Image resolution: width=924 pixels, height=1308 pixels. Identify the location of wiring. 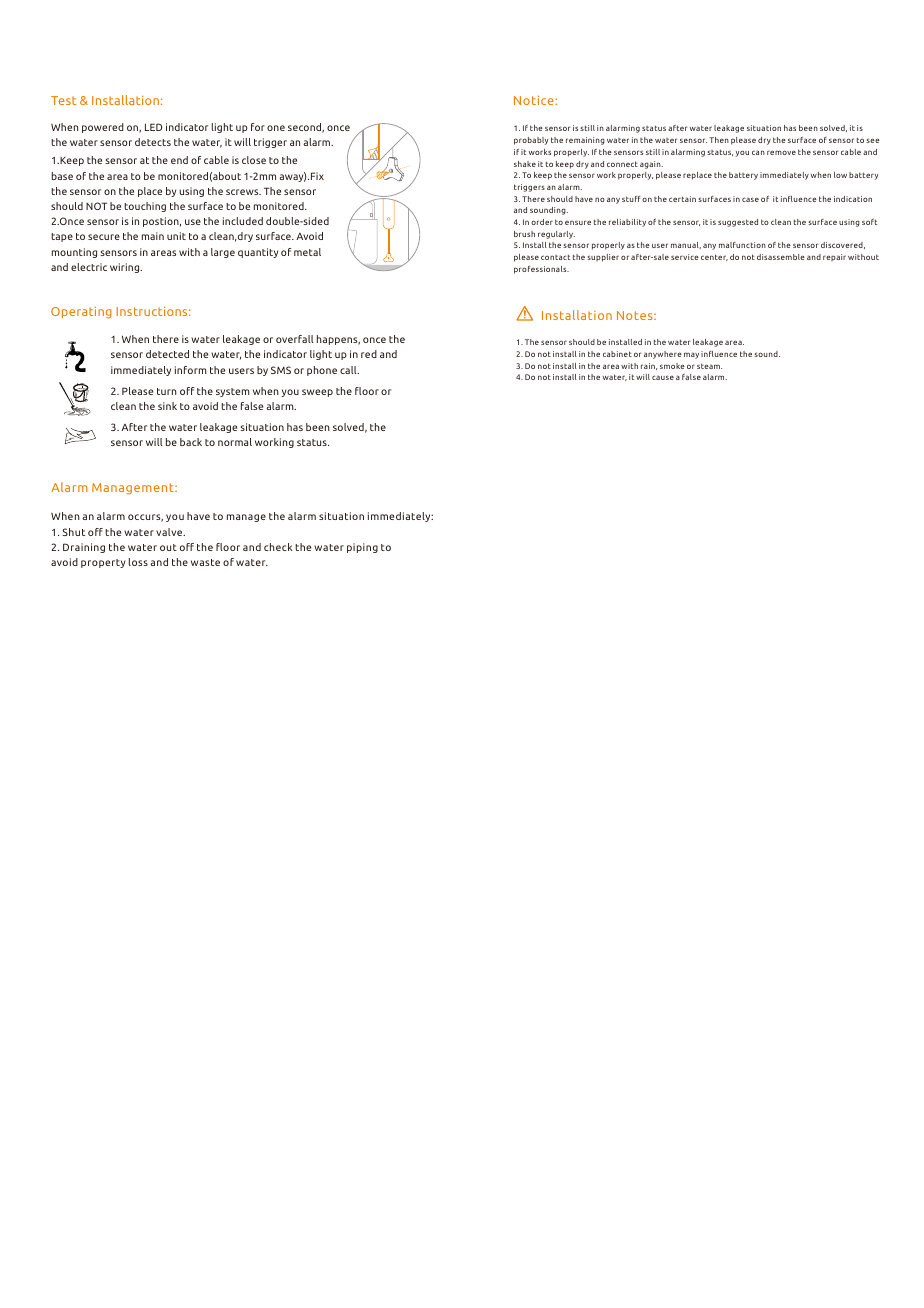
(126, 268).
